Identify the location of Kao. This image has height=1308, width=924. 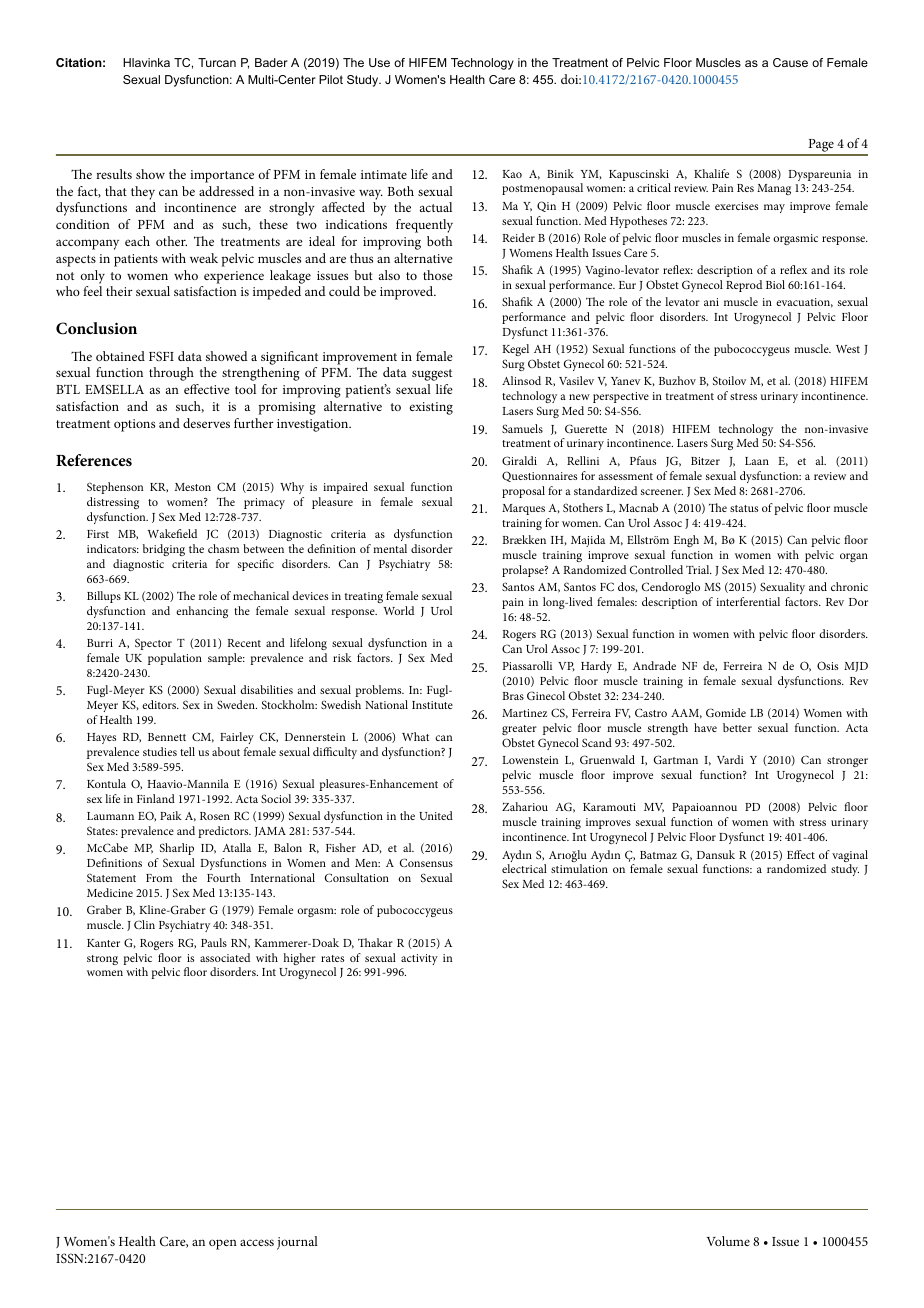
(512, 174).
